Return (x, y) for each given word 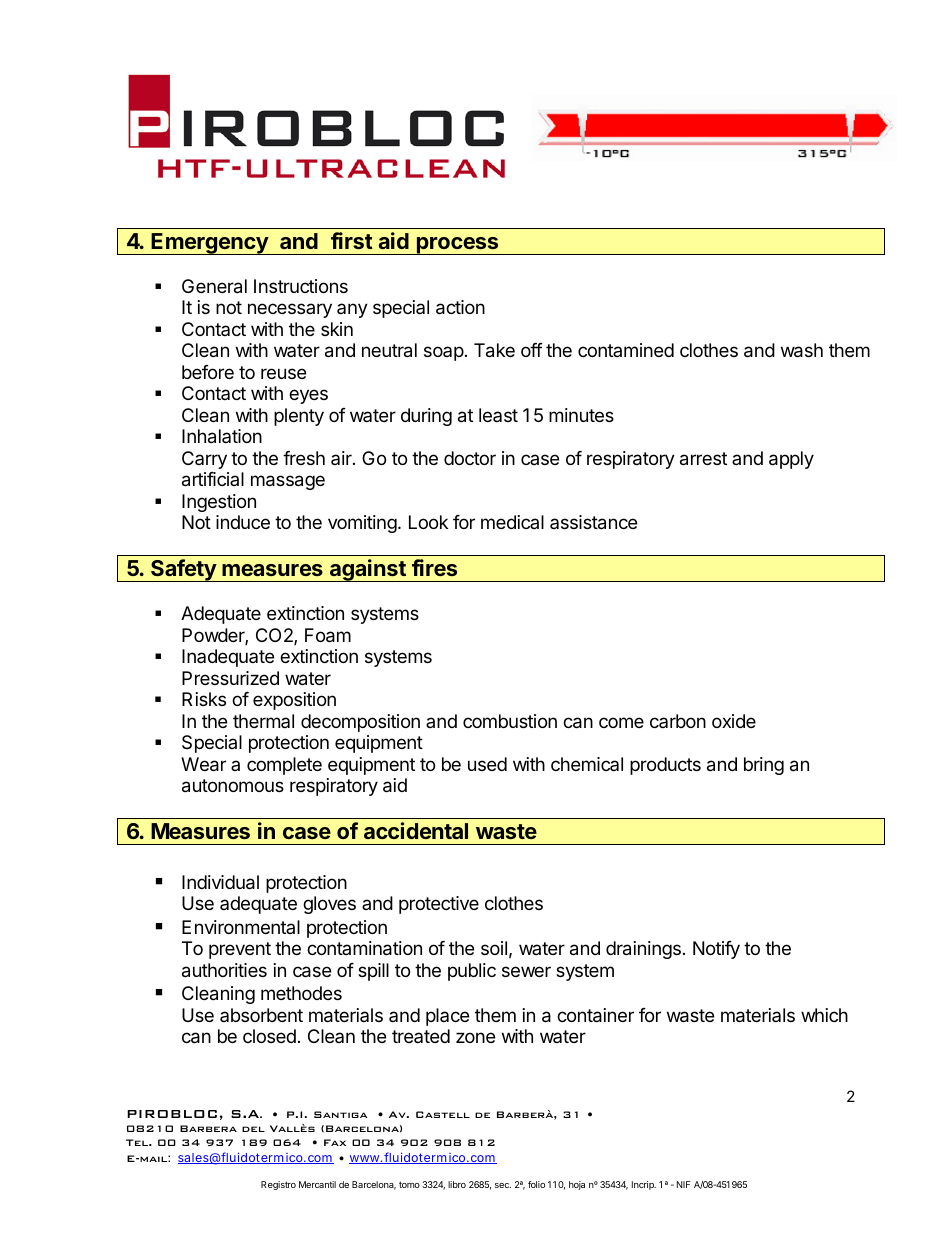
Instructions (301, 286)
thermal (263, 721)
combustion (510, 721)
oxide (734, 721)
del (253, 1129)
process (457, 246)
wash (802, 350)
